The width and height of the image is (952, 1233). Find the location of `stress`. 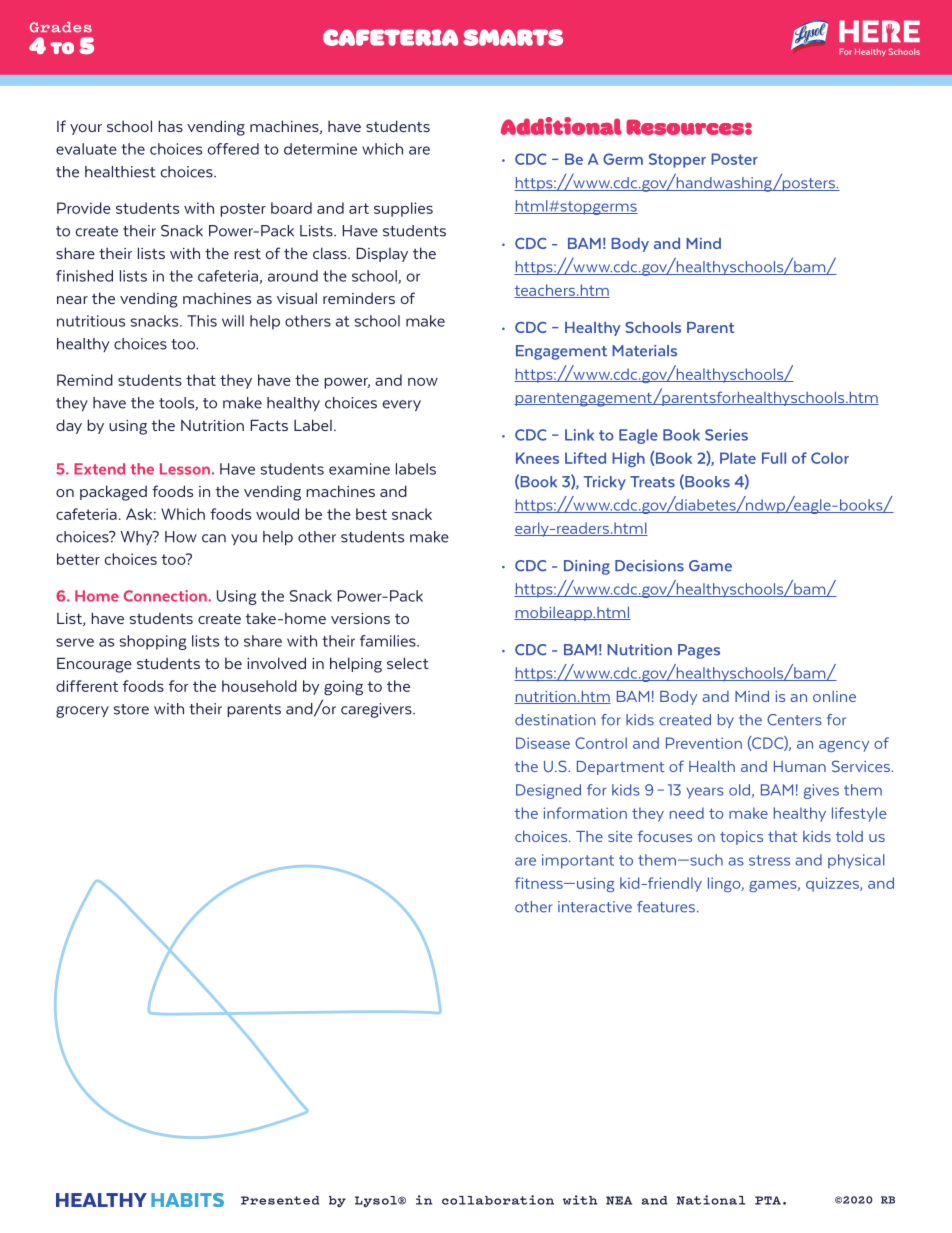

stress is located at coordinates (769, 860).
